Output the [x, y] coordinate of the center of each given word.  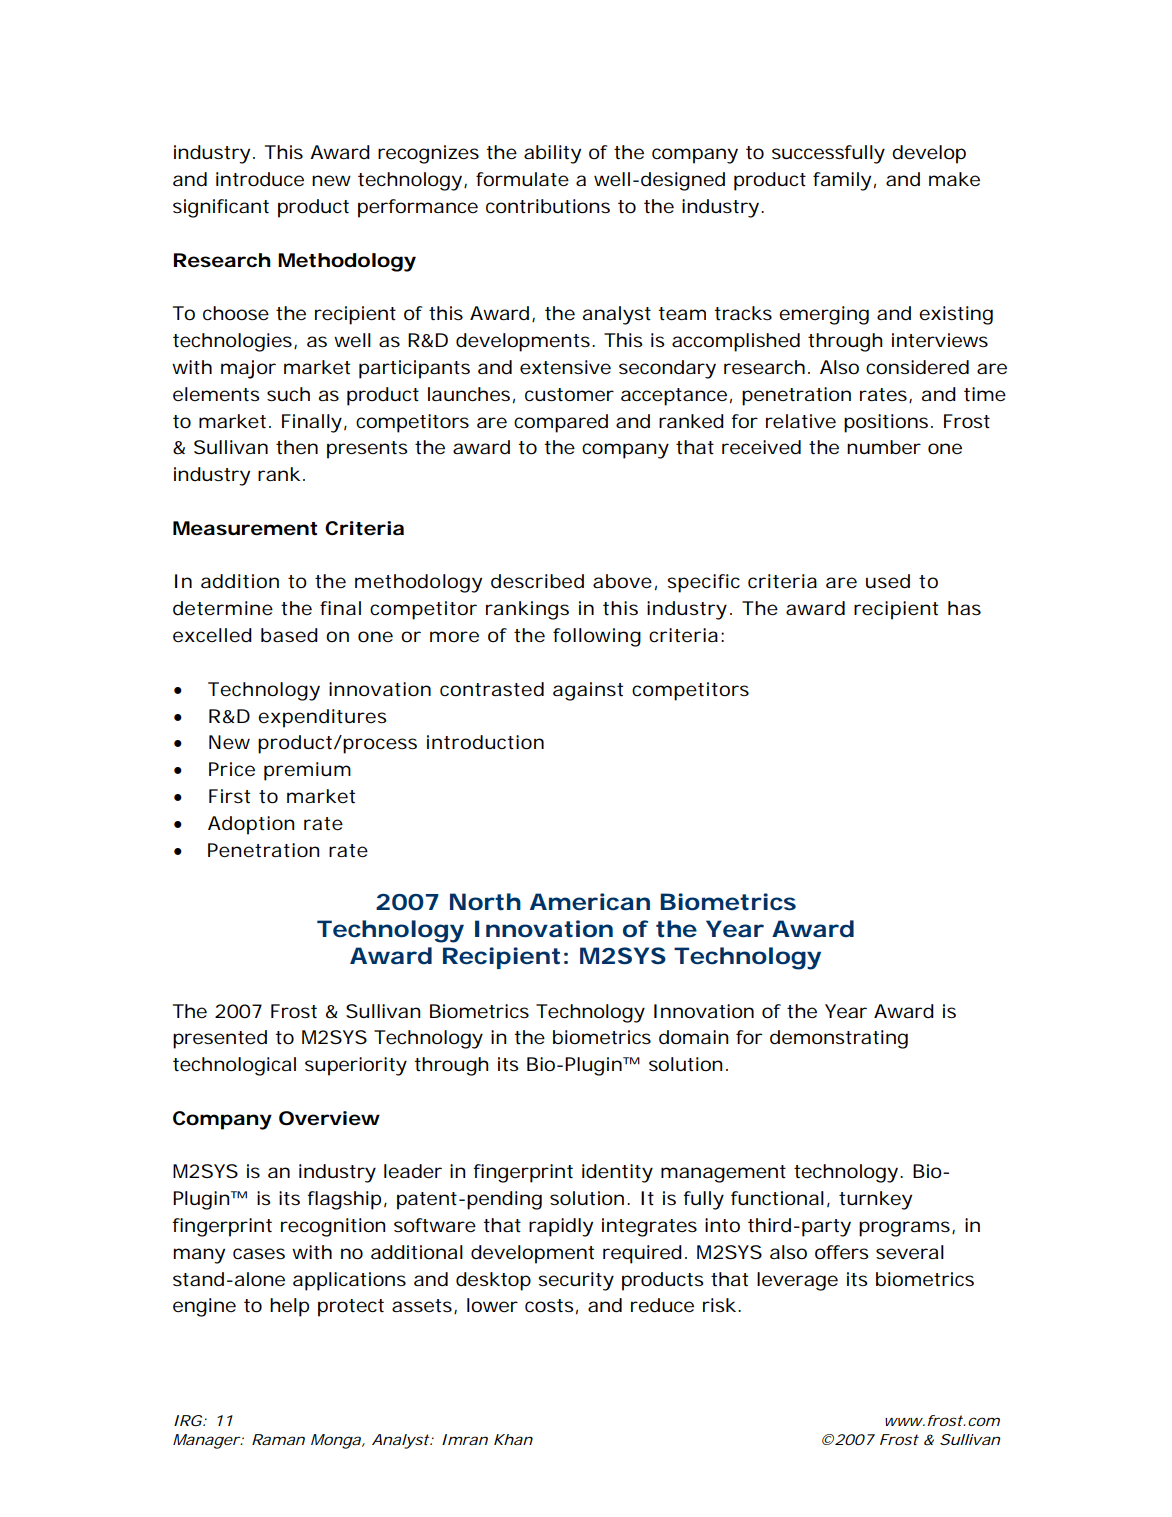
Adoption [251, 825]
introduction [485, 742]
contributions [548, 206]
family [842, 181]
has [964, 608]
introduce [260, 179]
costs [549, 1305]
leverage [797, 1281]
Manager [207, 1441]
